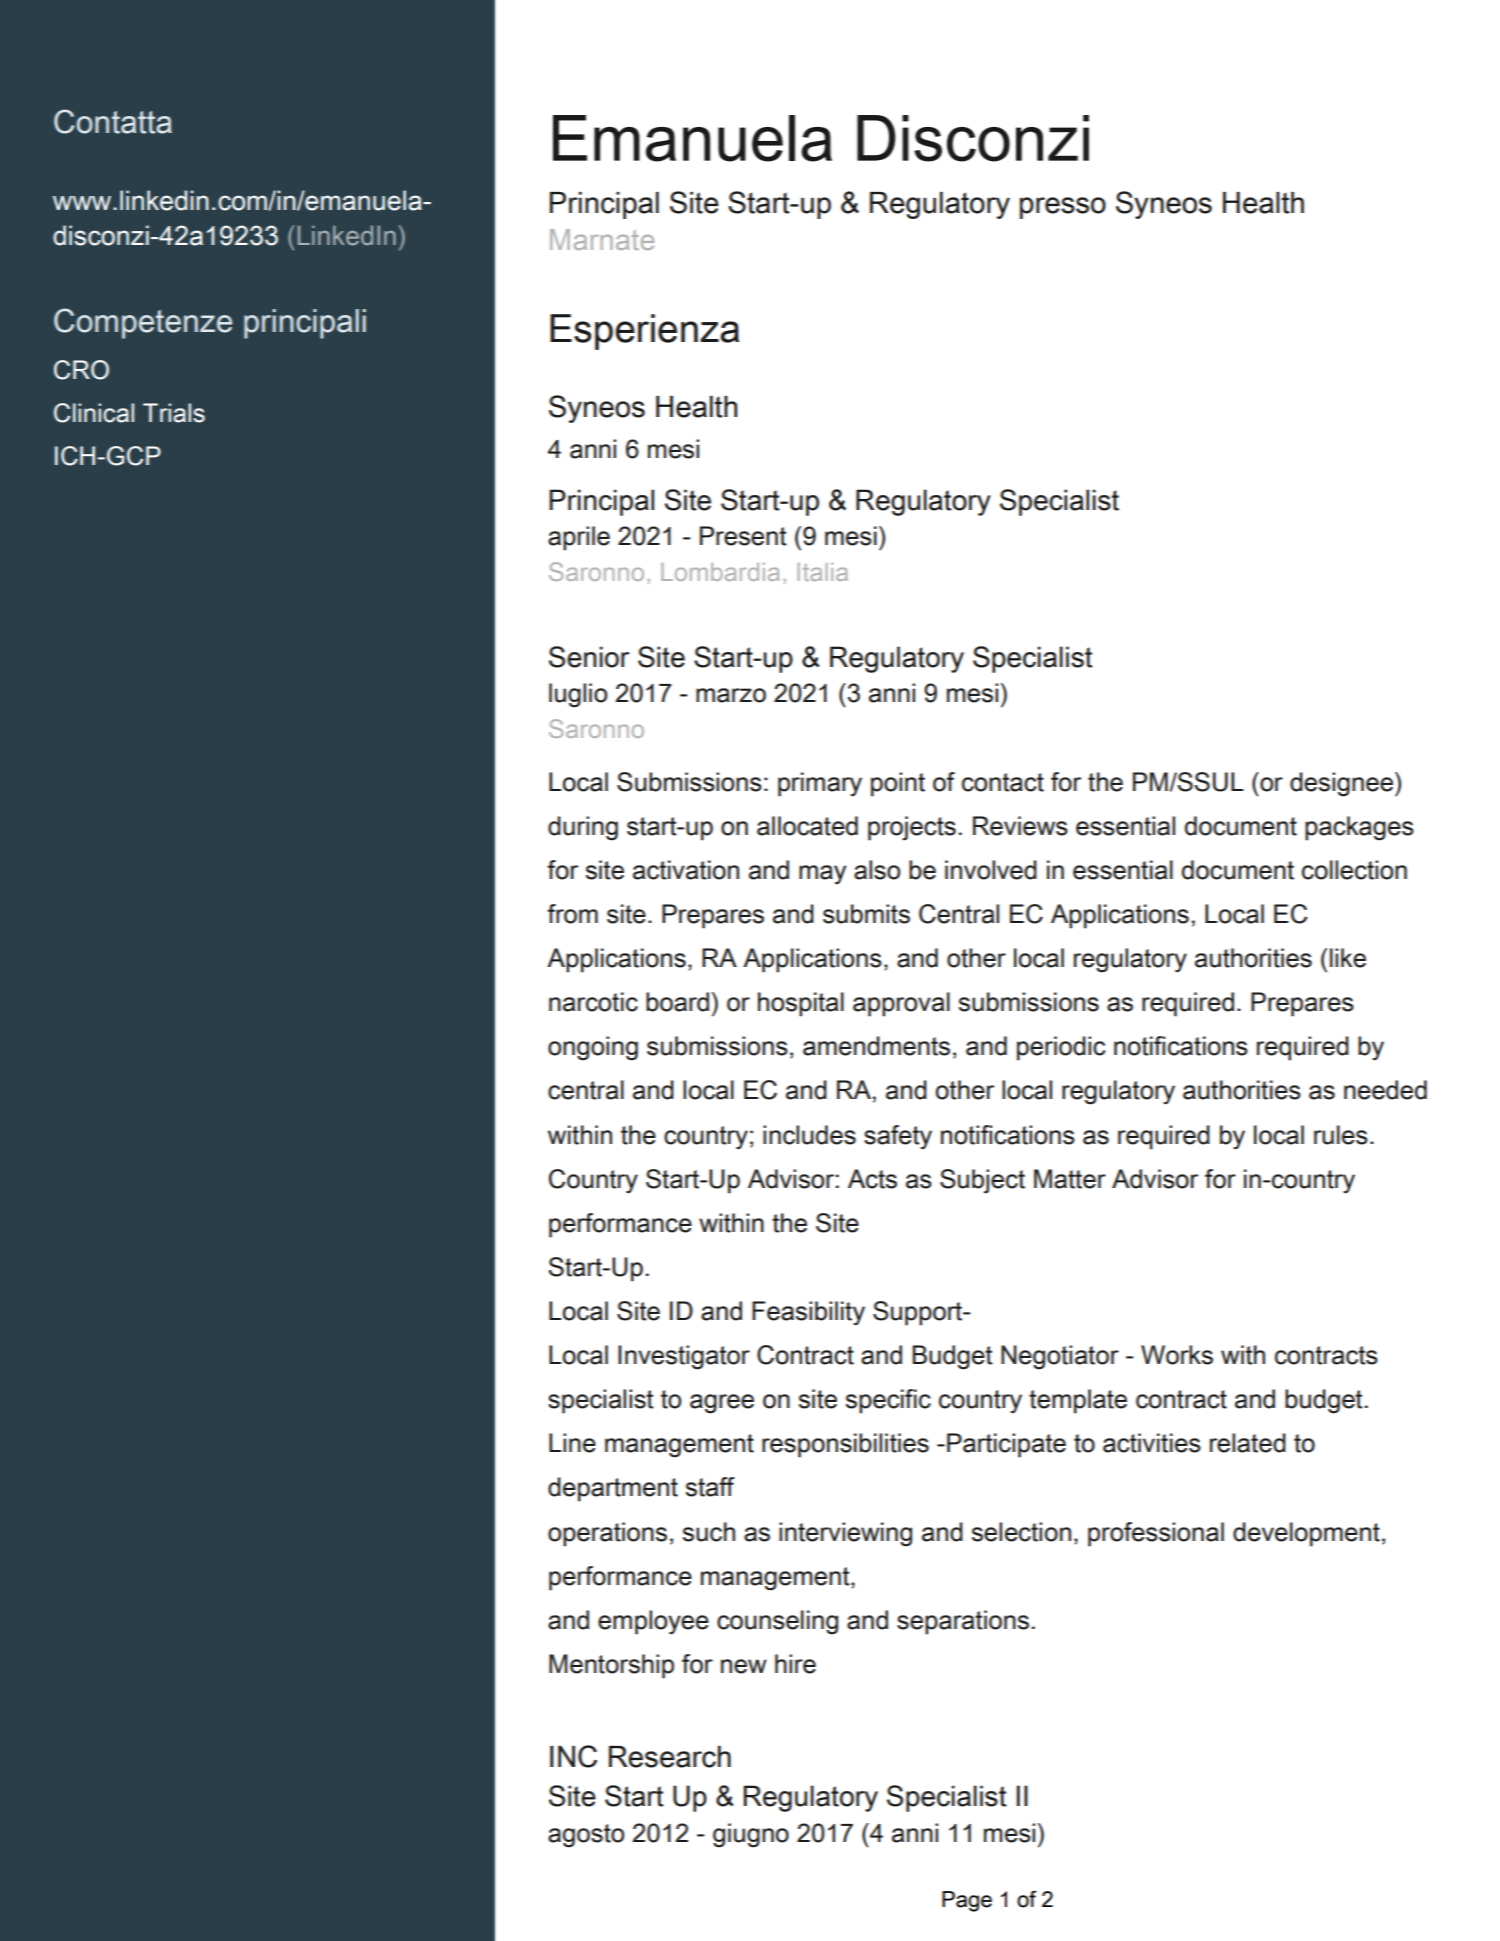  I want to click on Research, so click(670, 1757).
